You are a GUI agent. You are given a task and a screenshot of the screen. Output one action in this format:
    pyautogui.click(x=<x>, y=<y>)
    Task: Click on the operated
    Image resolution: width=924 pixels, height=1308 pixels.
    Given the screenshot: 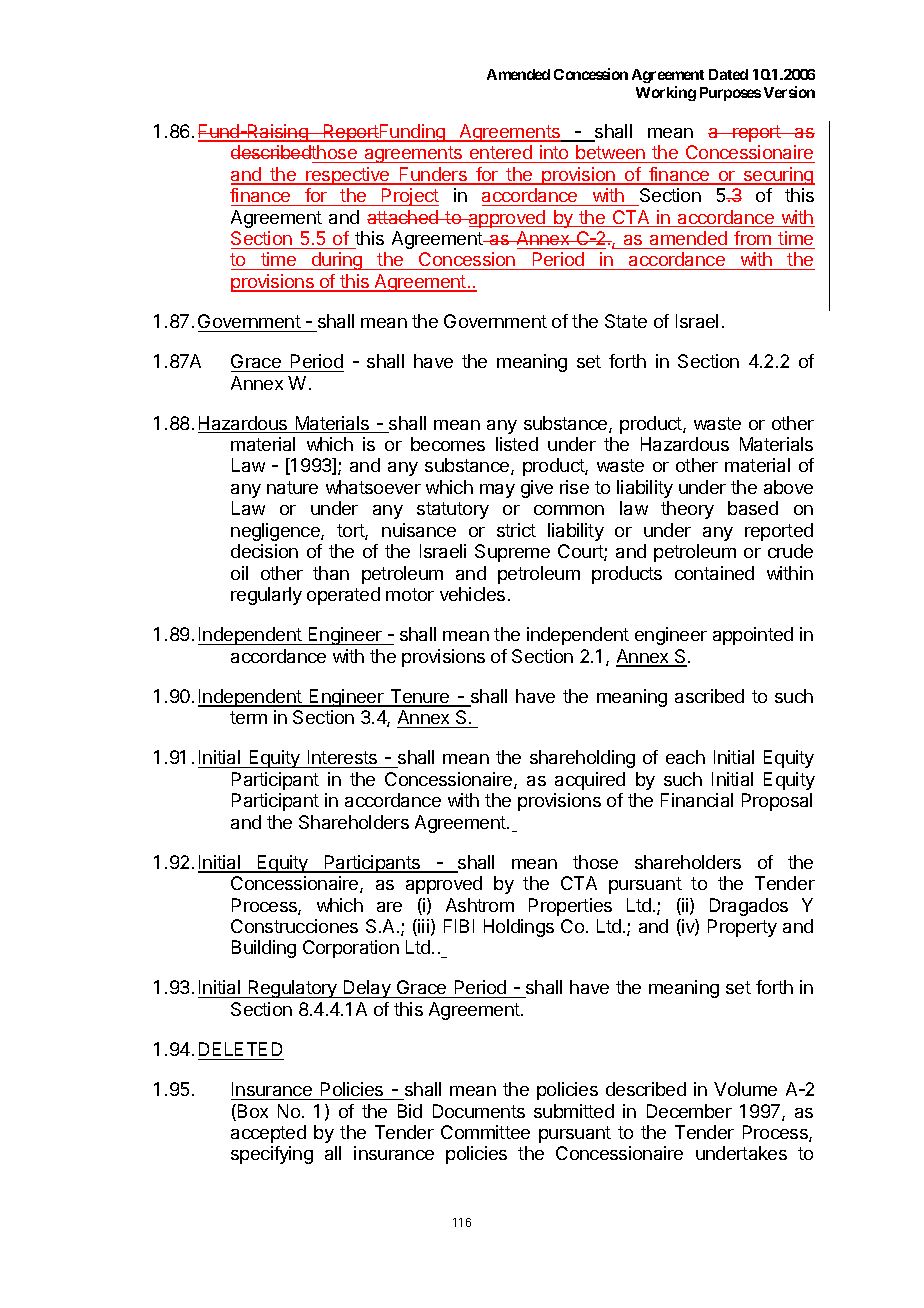 What is the action you would take?
    pyautogui.click(x=343, y=596)
